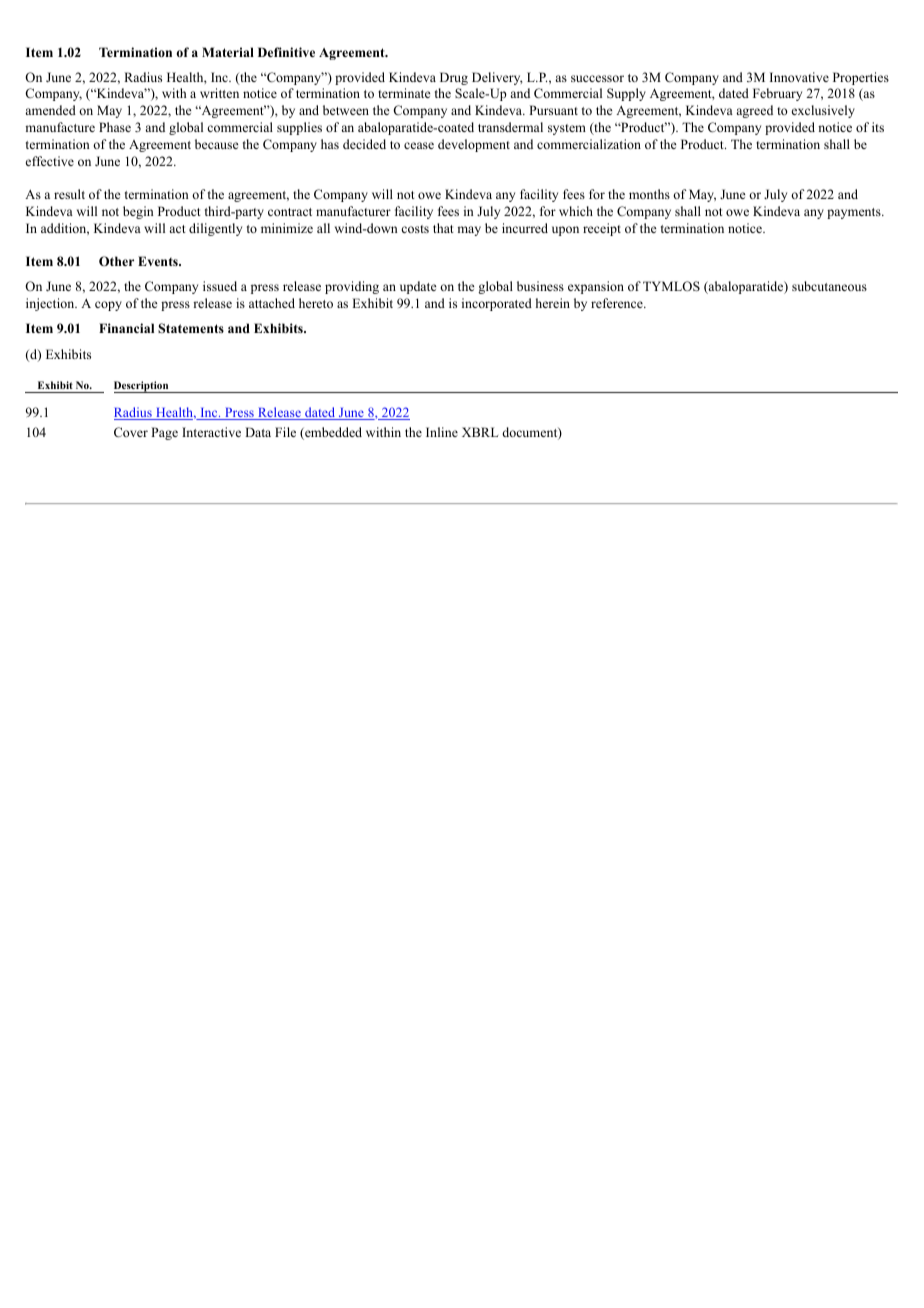 This screenshot has height=1308, width=924. What do you see at coordinates (618, 303) in the screenshot?
I see `reference` at bounding box center [618, 303].
